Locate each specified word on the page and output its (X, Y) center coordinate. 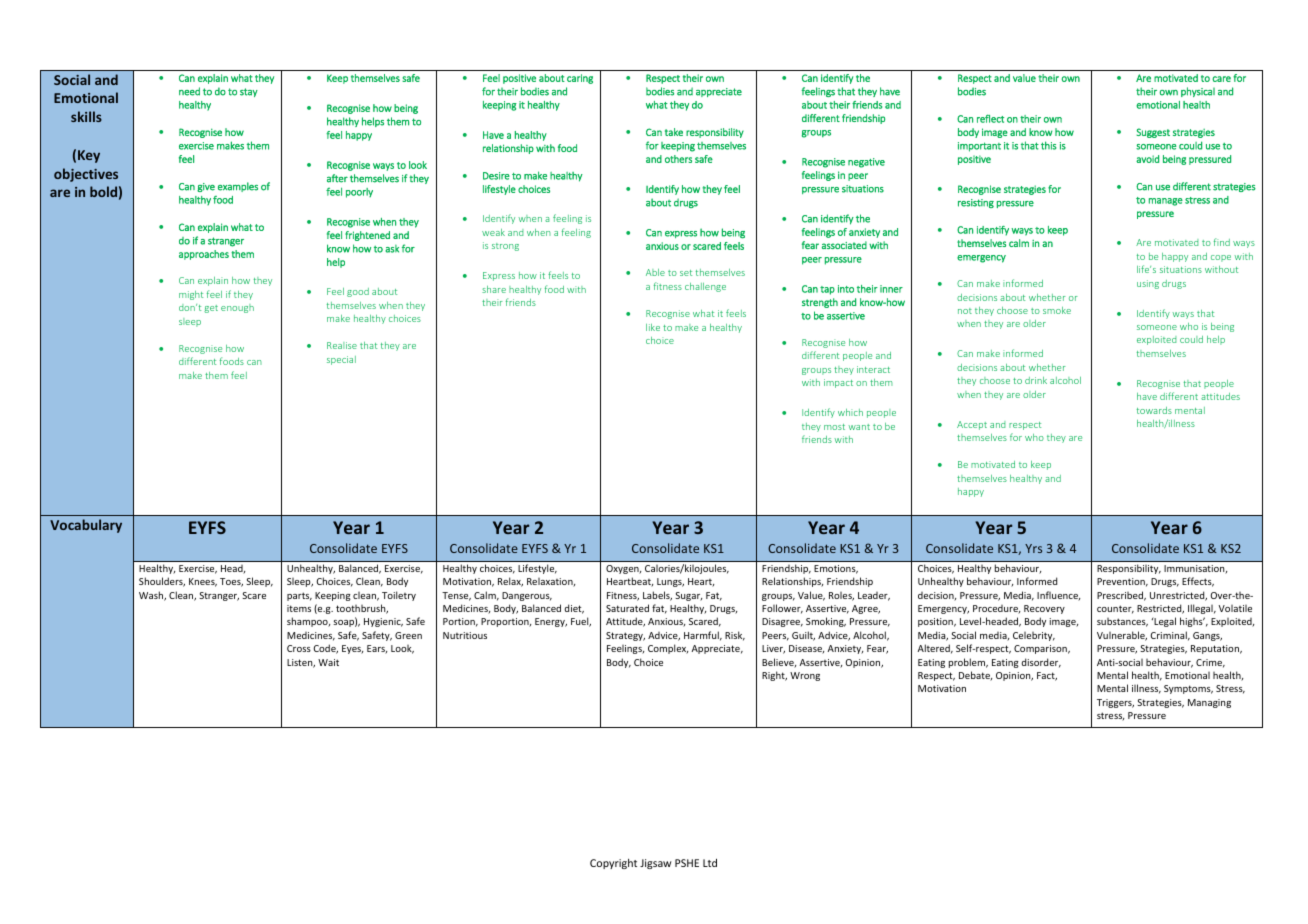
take (674, 132)
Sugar (688, 596)
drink (1036, 380)
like (653, 327)
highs (1192, 622)
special (341, 360)
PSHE (687, 863)
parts (299, 596)
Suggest (1153, 133)
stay (249, 92)
